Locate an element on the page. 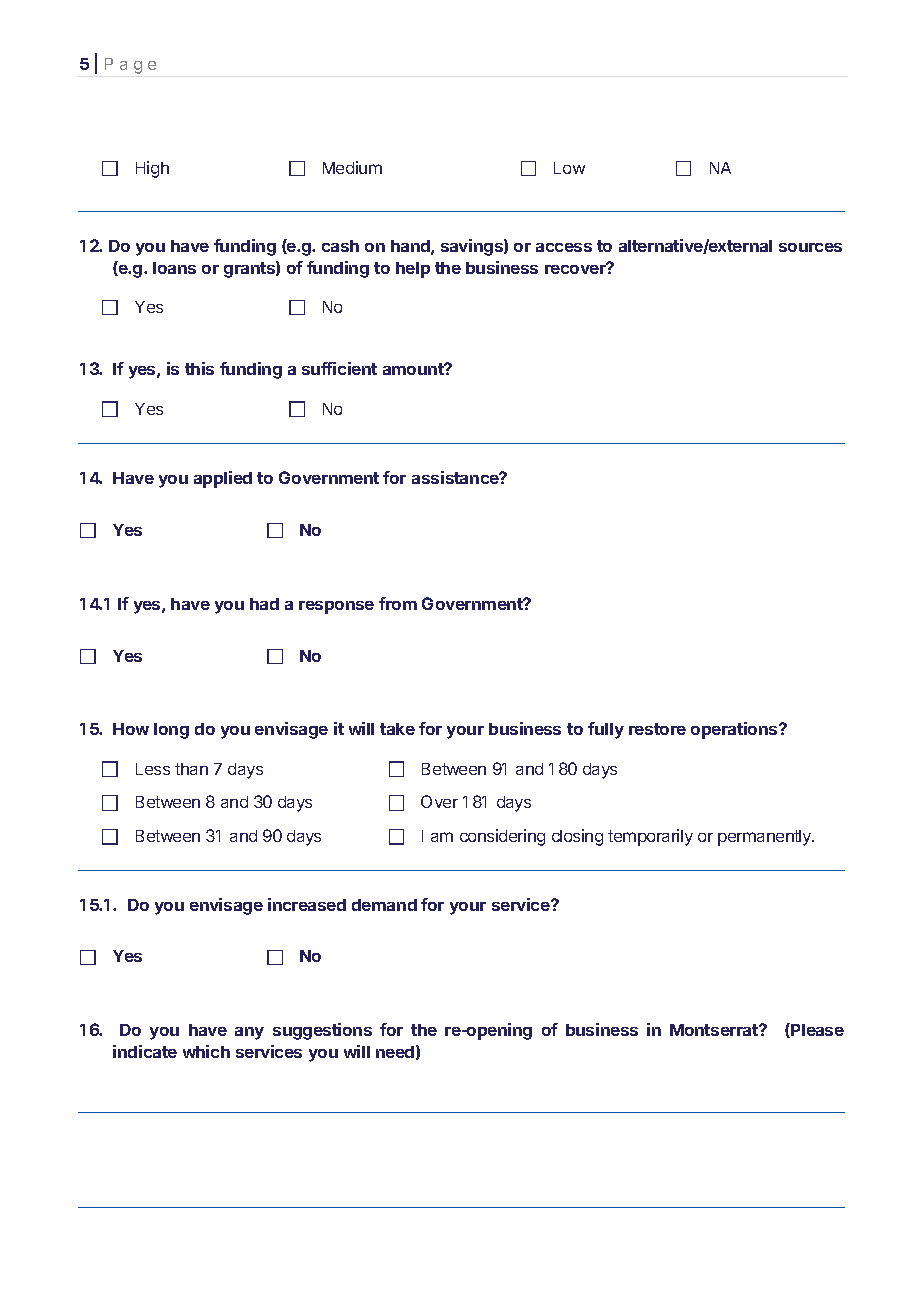 Image resolution: width=924 pixels, height=1308 pixels. operations is located at coordinates (735, 730).
